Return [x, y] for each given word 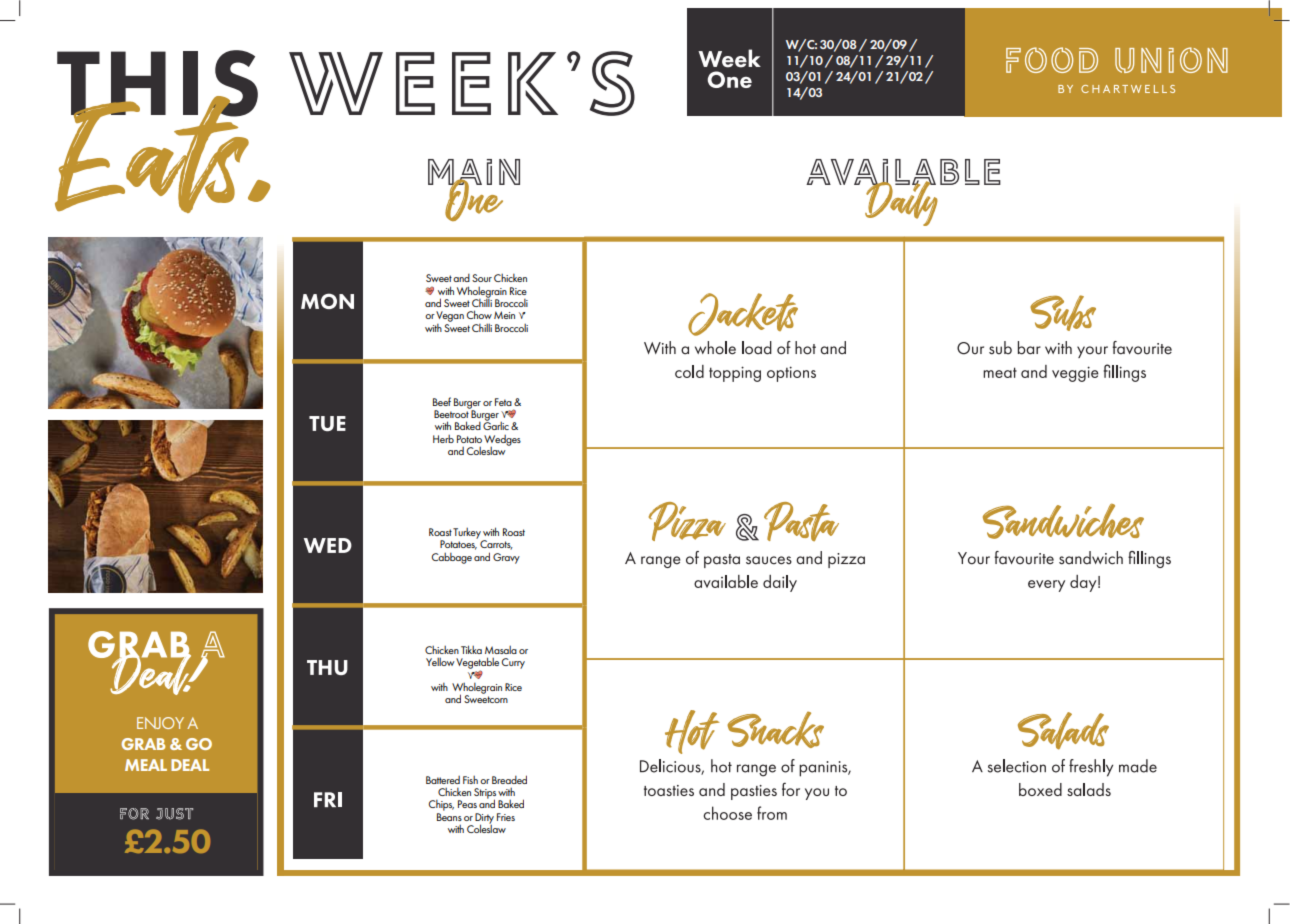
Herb [443, 439]
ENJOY [160, 723]
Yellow [440, 662]
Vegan [450, 316]
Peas [467, 804]
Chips [441, 805]
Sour [482, 278]
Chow [479, 314]
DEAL [190, 765]
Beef [442, 401]
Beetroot [452, 413]
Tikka [471, 649]
